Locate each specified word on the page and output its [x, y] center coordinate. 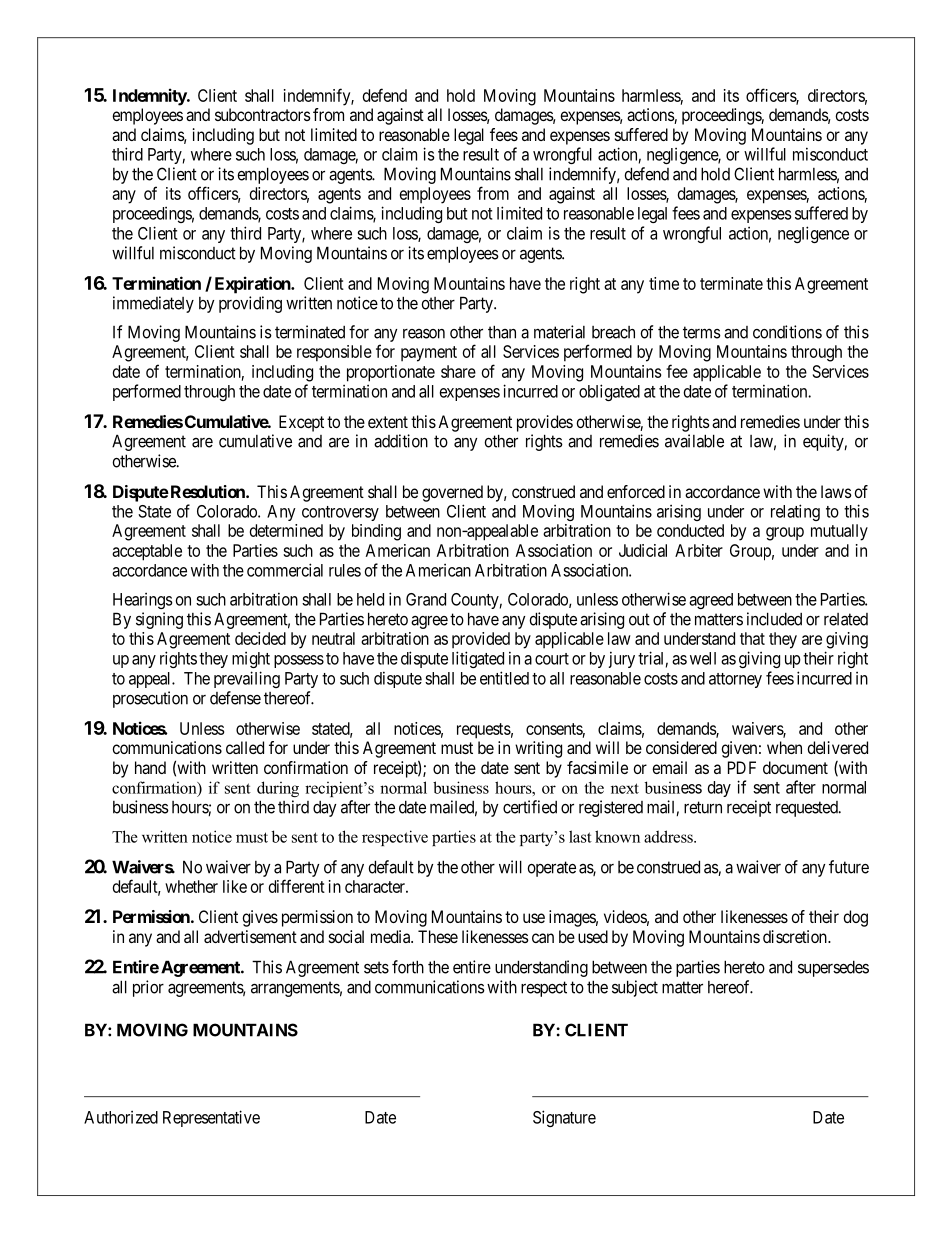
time [664, 283]
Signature [564, 1118]
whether [191, 886]
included [774, 619]
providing [250, 304]
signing [159, 620]
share [458, 371]
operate [551, 869]
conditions [787, 332]
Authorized [121, 1117]
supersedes [833, 968]
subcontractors [263, 114]
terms [702, 332]
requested [808, 809]
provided [481, 640]
